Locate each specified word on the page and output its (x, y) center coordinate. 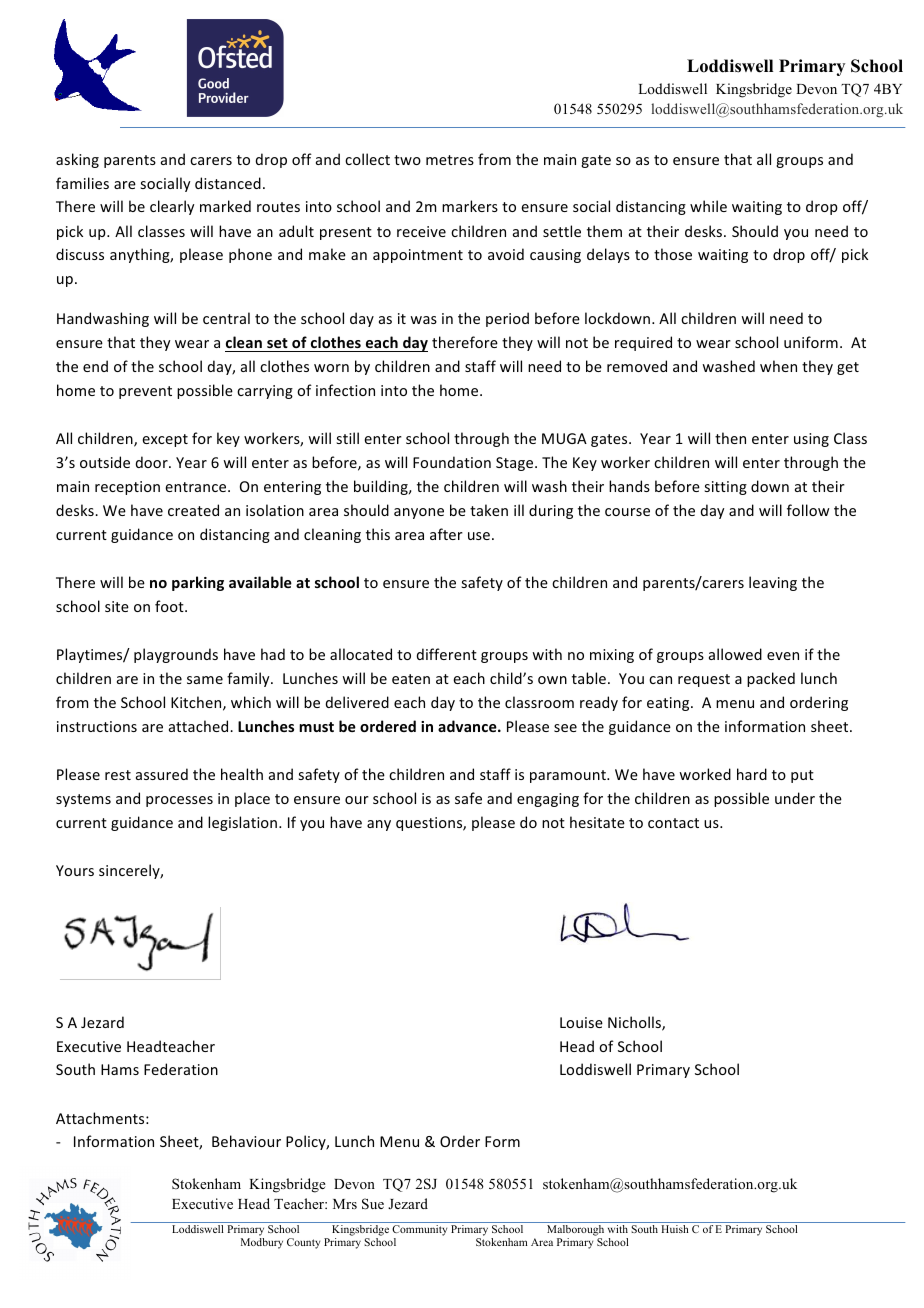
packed (771, 679)
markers (470, 206)
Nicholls (635, 1023)
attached (200, 726)
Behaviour (246, 1141)
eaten (411, 679)
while (708, 206)
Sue (373, 1204)
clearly (172, 207)
